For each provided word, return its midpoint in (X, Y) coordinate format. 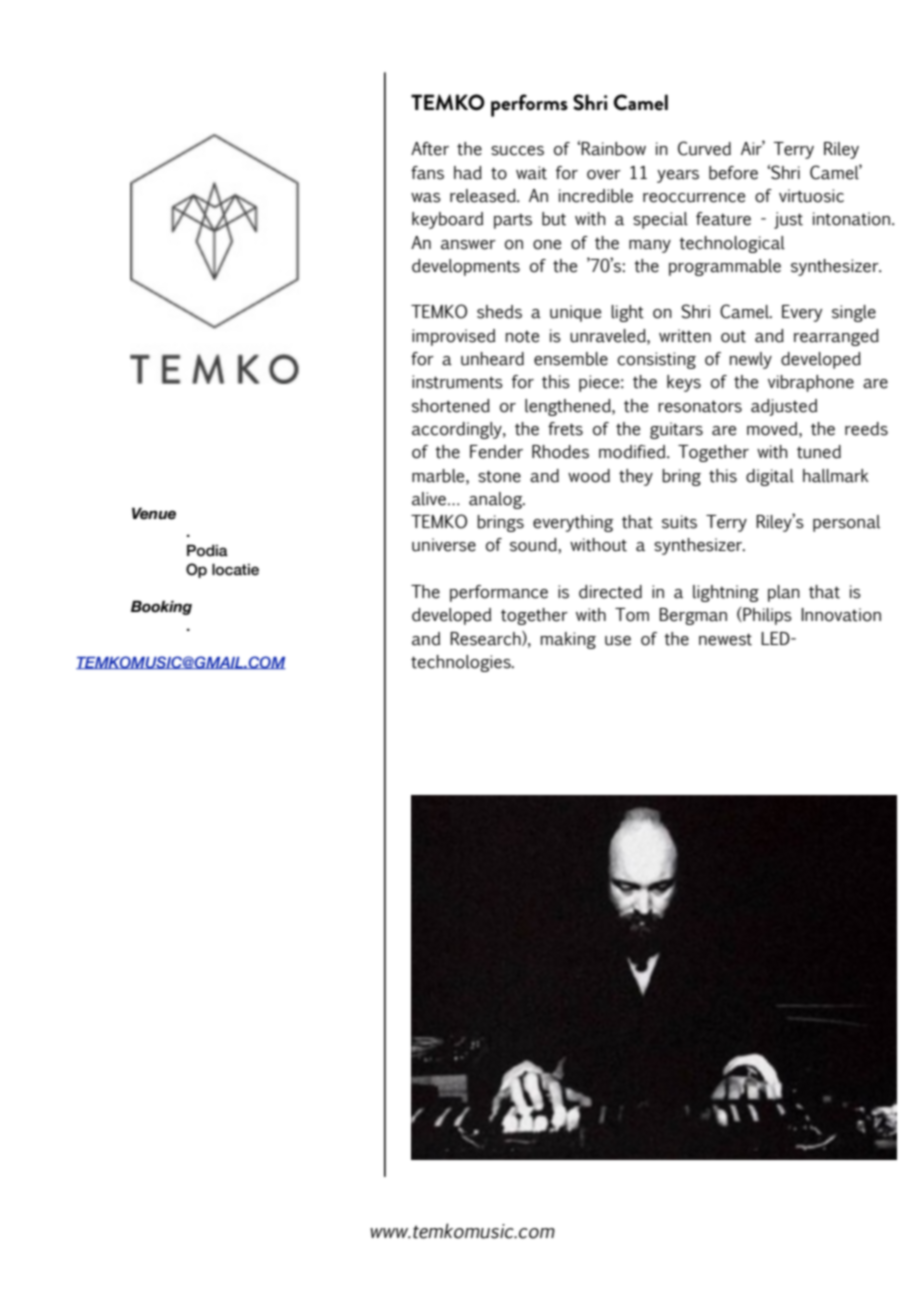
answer (468, 245)
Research (486, 638)
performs (529, 105)
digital (770, 477)
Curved (704, 148)
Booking (161, 607)
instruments (457, 382)
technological (732, 244)
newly (751, 360)
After (430, 149)
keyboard (447, 220)
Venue (154, 513)
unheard (492, 359)
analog (497, 500)
